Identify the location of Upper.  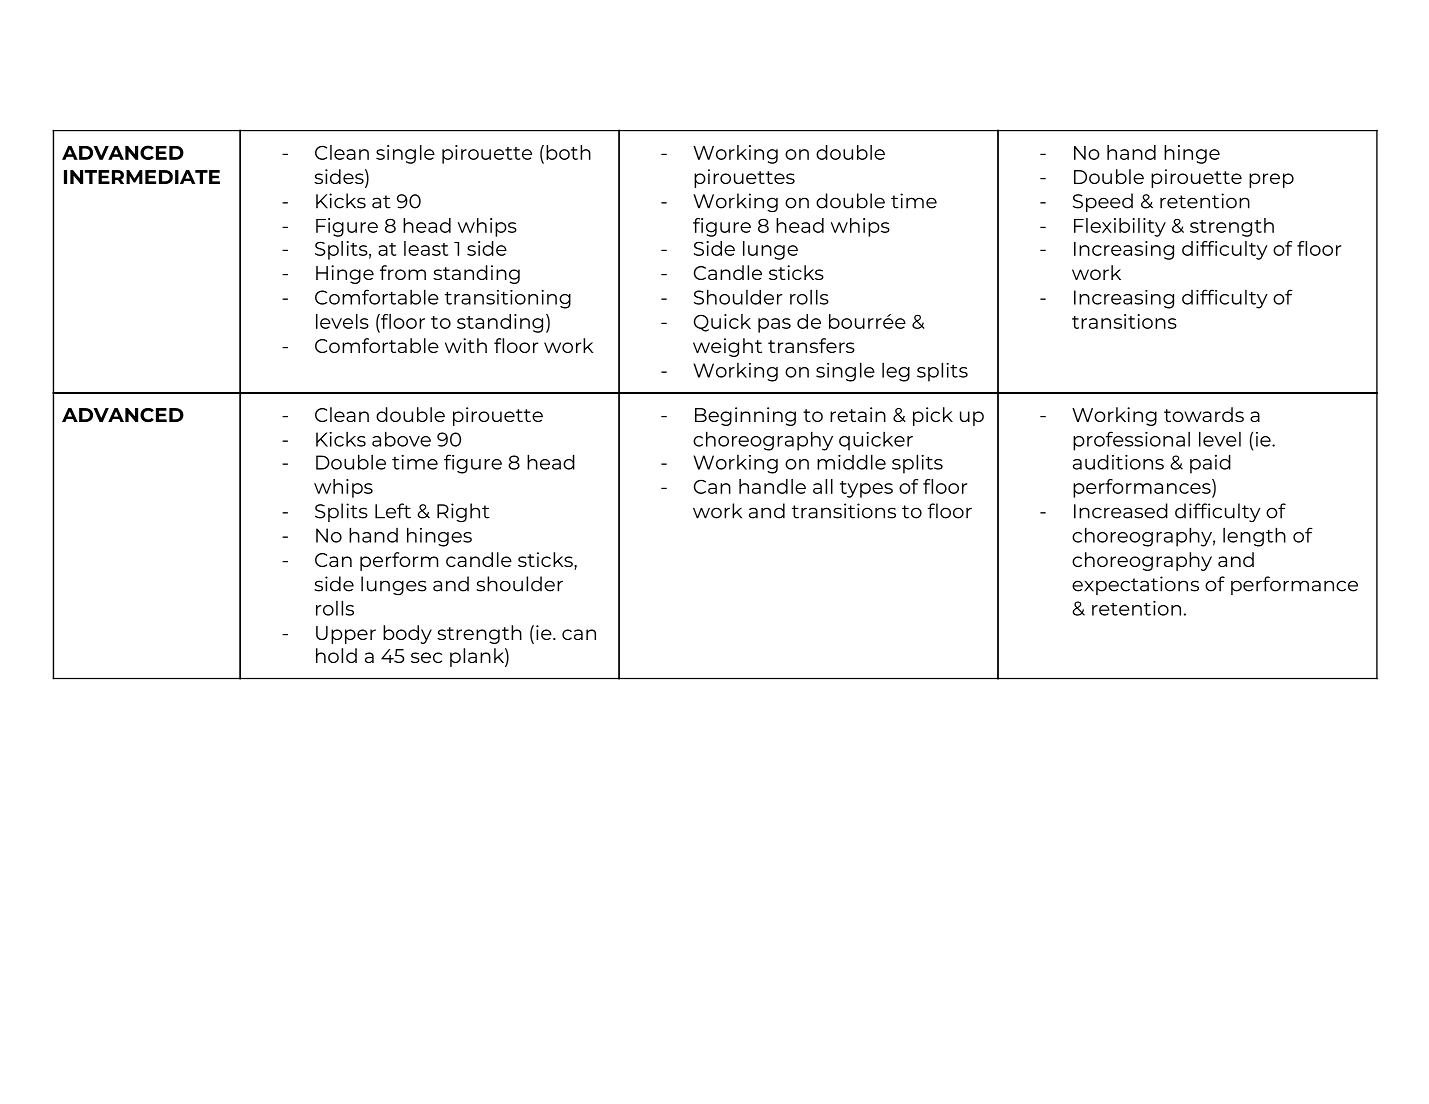
(346, 635).
